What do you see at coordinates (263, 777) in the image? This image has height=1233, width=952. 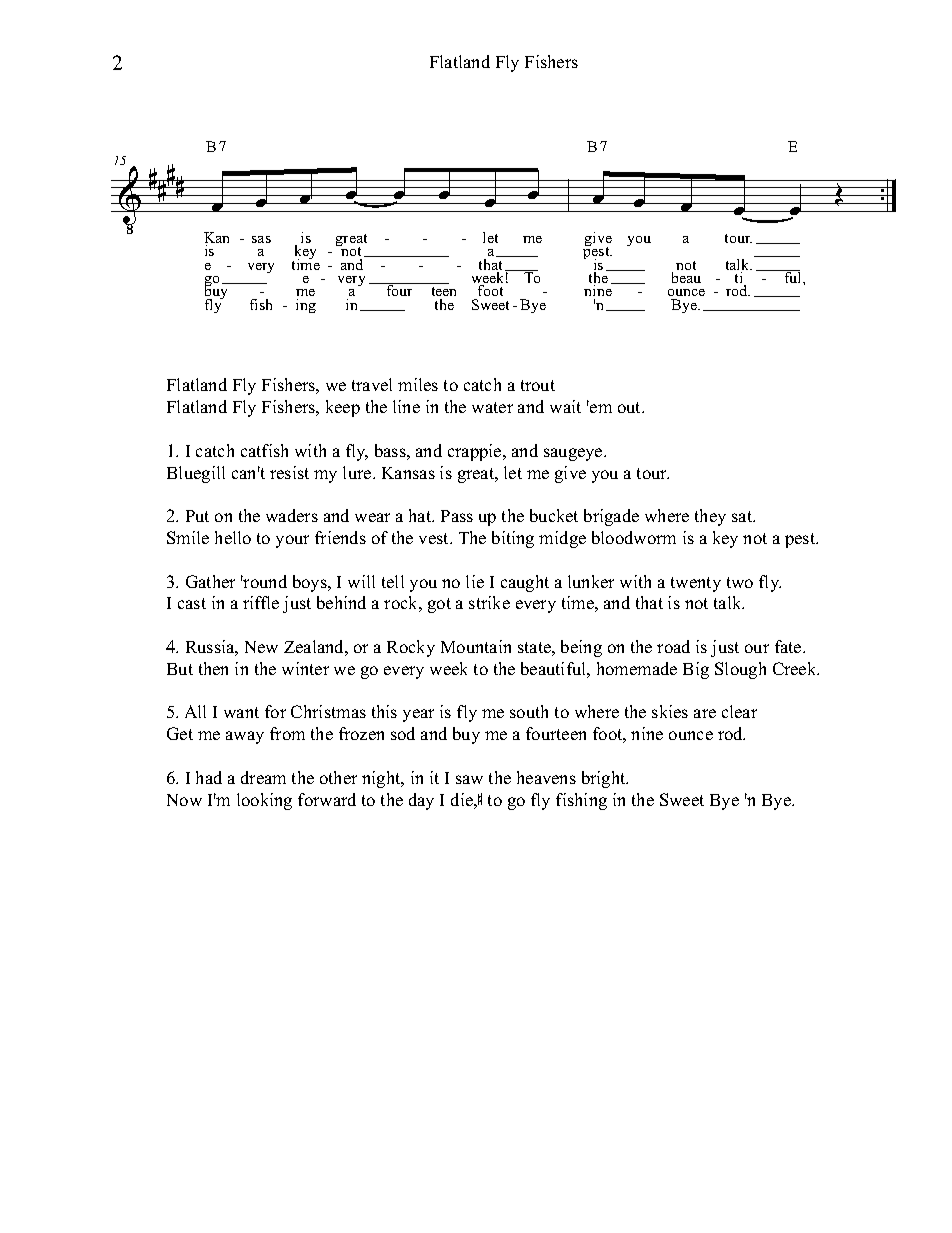 I see `dream` at bounding box center [263, 777].
